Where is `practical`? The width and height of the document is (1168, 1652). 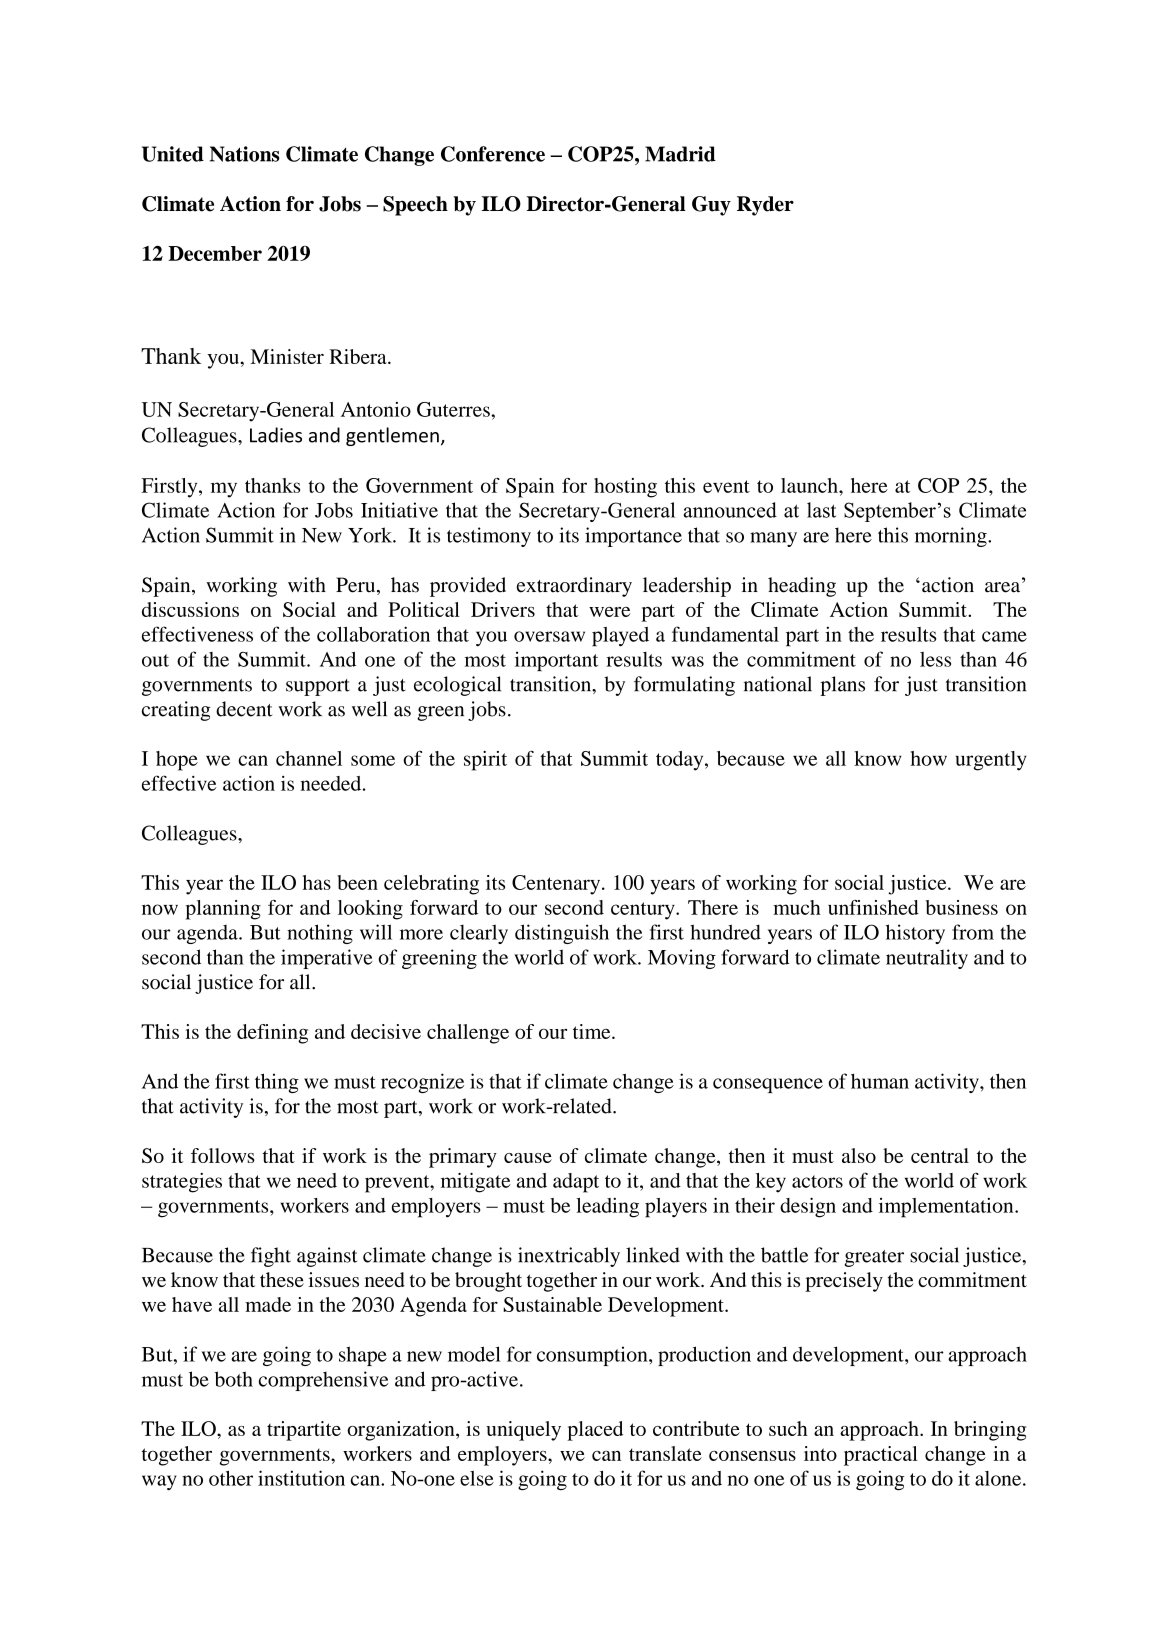 practical is located at coordinates (881, 1456).
